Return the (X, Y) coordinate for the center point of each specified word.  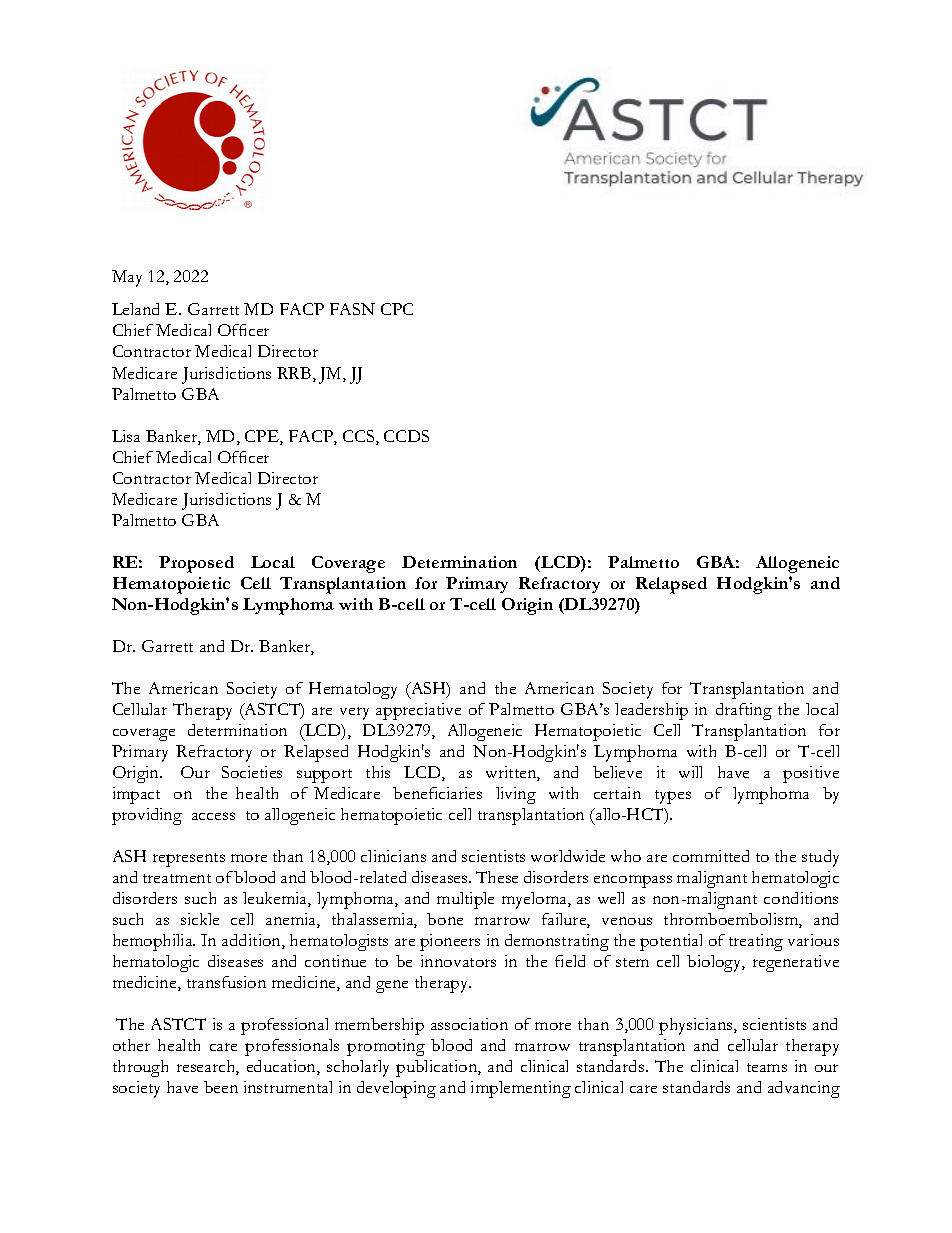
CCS (360, 437)
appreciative (418, 711)
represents (189, 860)
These (497, 877)
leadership (651, 711)
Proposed (196, 564)
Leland (135, 309)
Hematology (353, 690)
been (221, 1087)
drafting (744, 711)
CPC (397, 309)
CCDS (406, 436)
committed (711, 856)
